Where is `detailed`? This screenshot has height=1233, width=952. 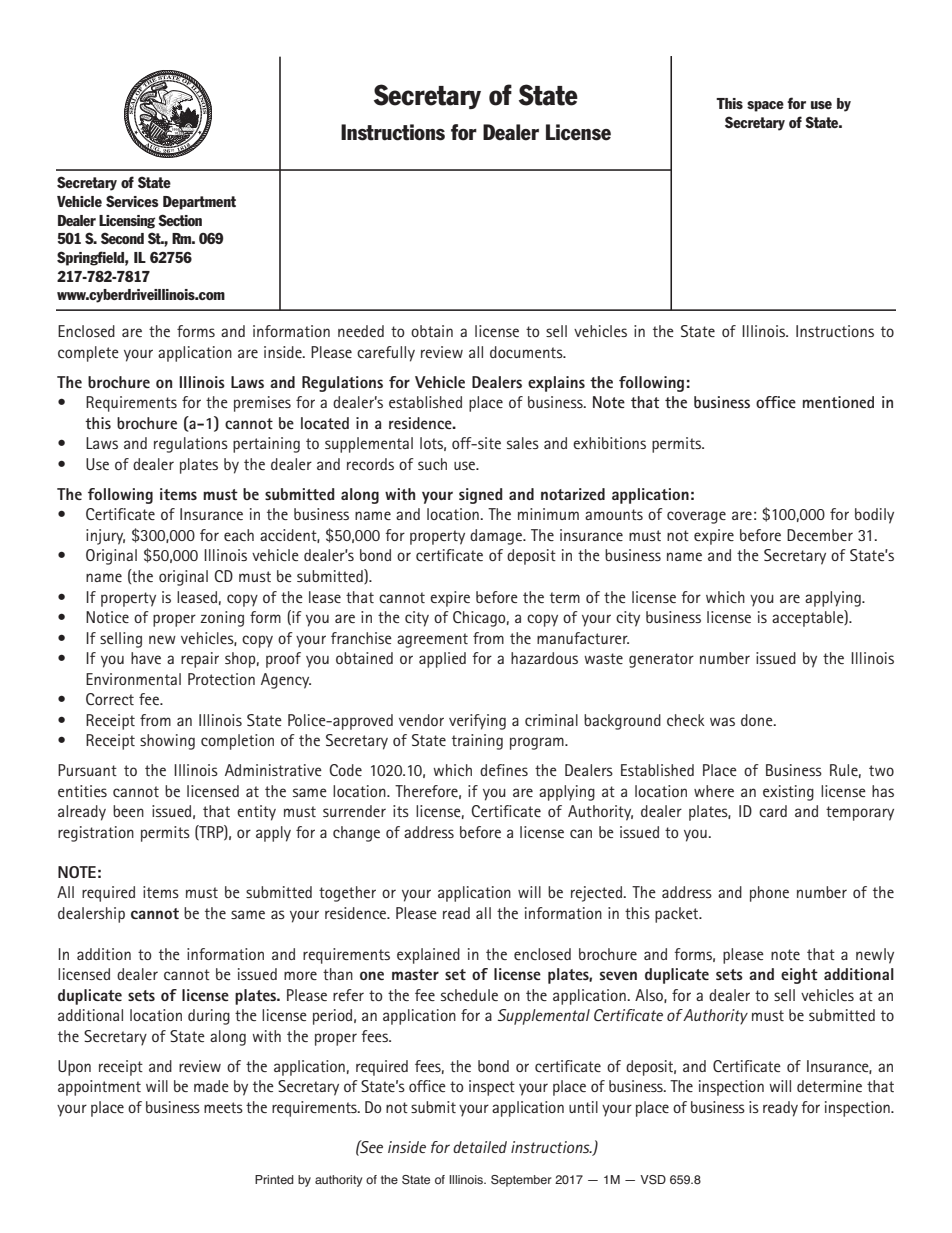 detailed is located at coordinates (480, 1147).
